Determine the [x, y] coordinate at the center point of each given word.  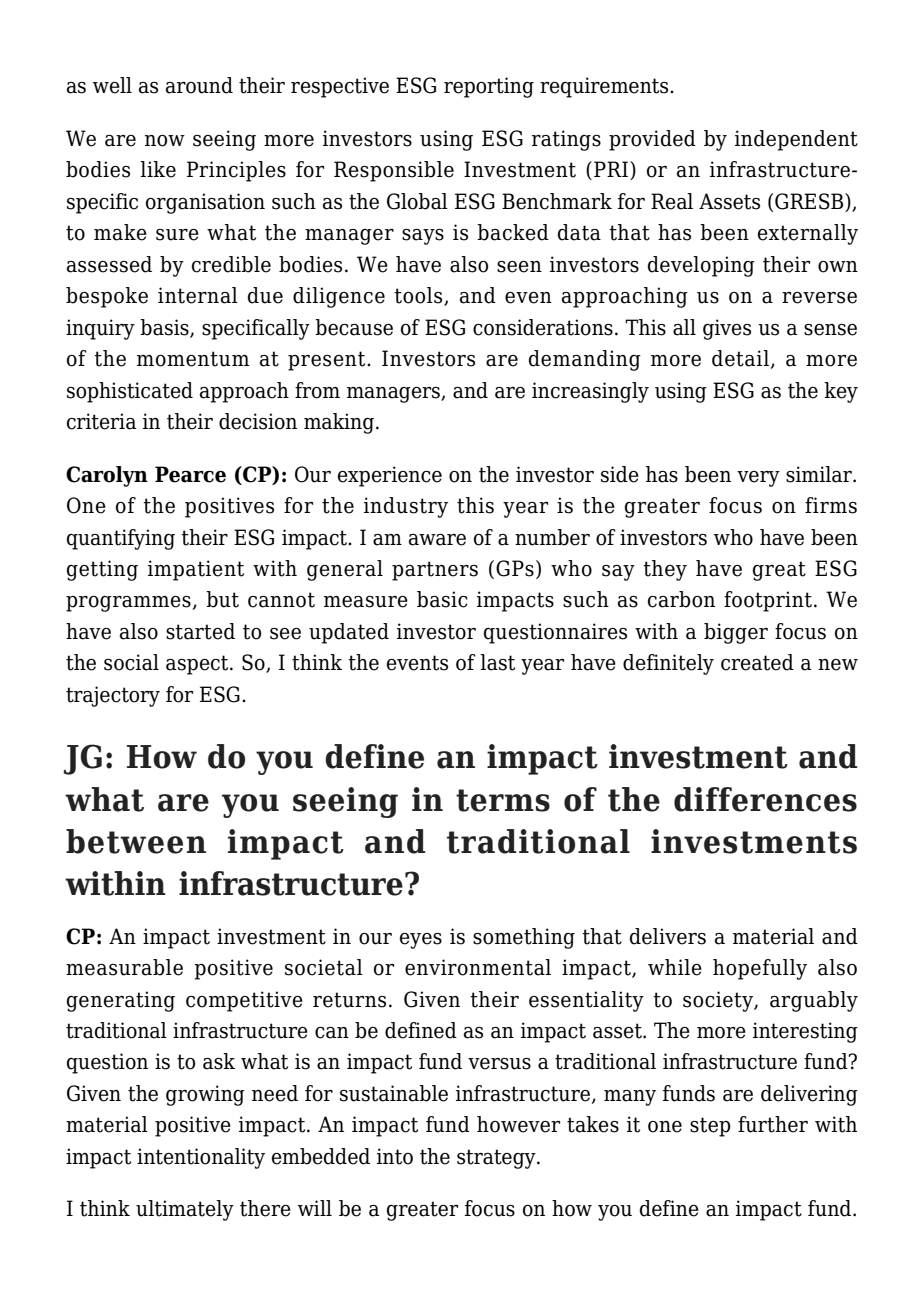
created [757, 662]
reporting [489, 87]
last [497, 662]
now [165, 141]
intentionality [201, 1158]
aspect [198, 665]
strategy [497, 1159]
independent [796, 140]
